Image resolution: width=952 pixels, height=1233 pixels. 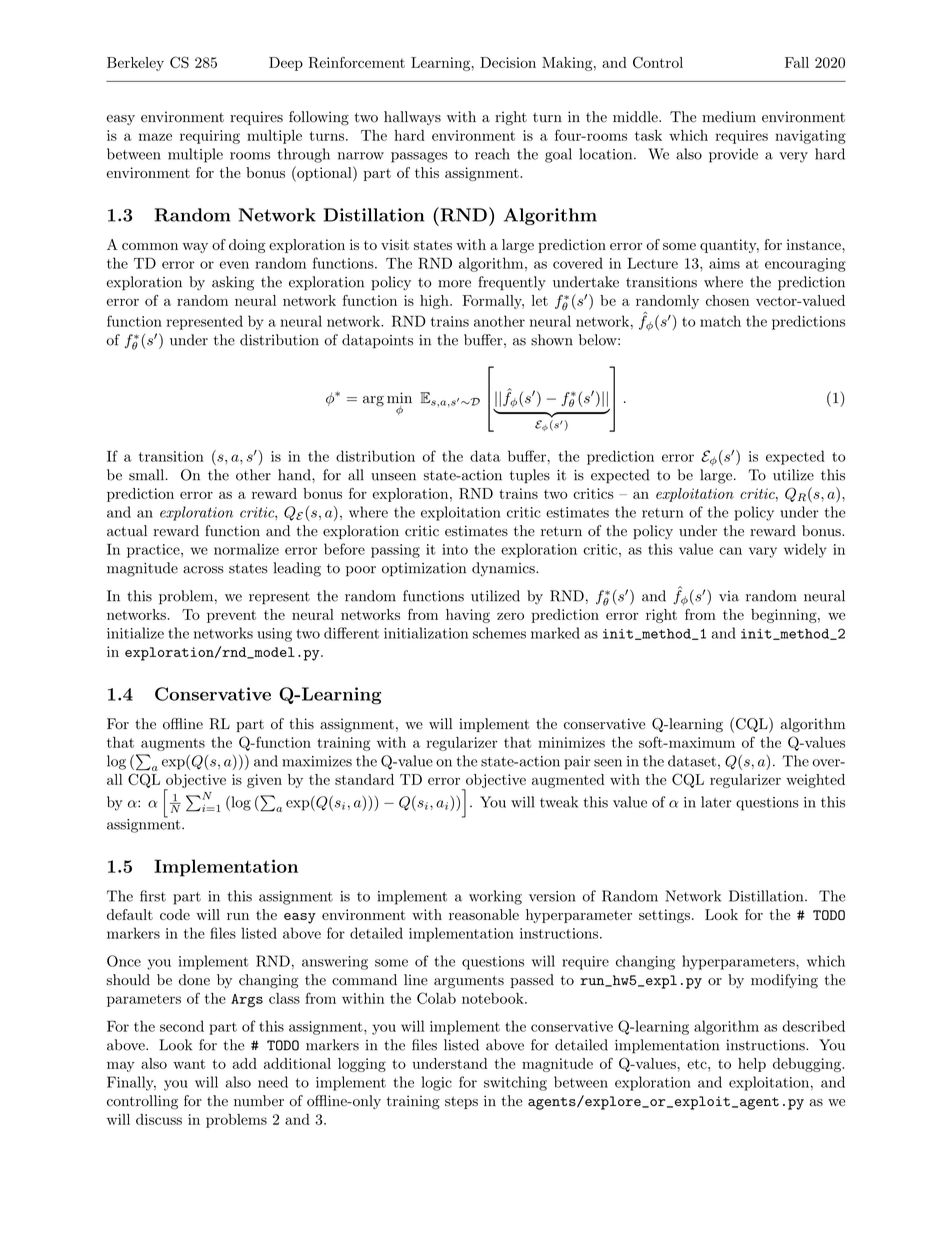 I want to click on having, so click(x=468, y=616).
